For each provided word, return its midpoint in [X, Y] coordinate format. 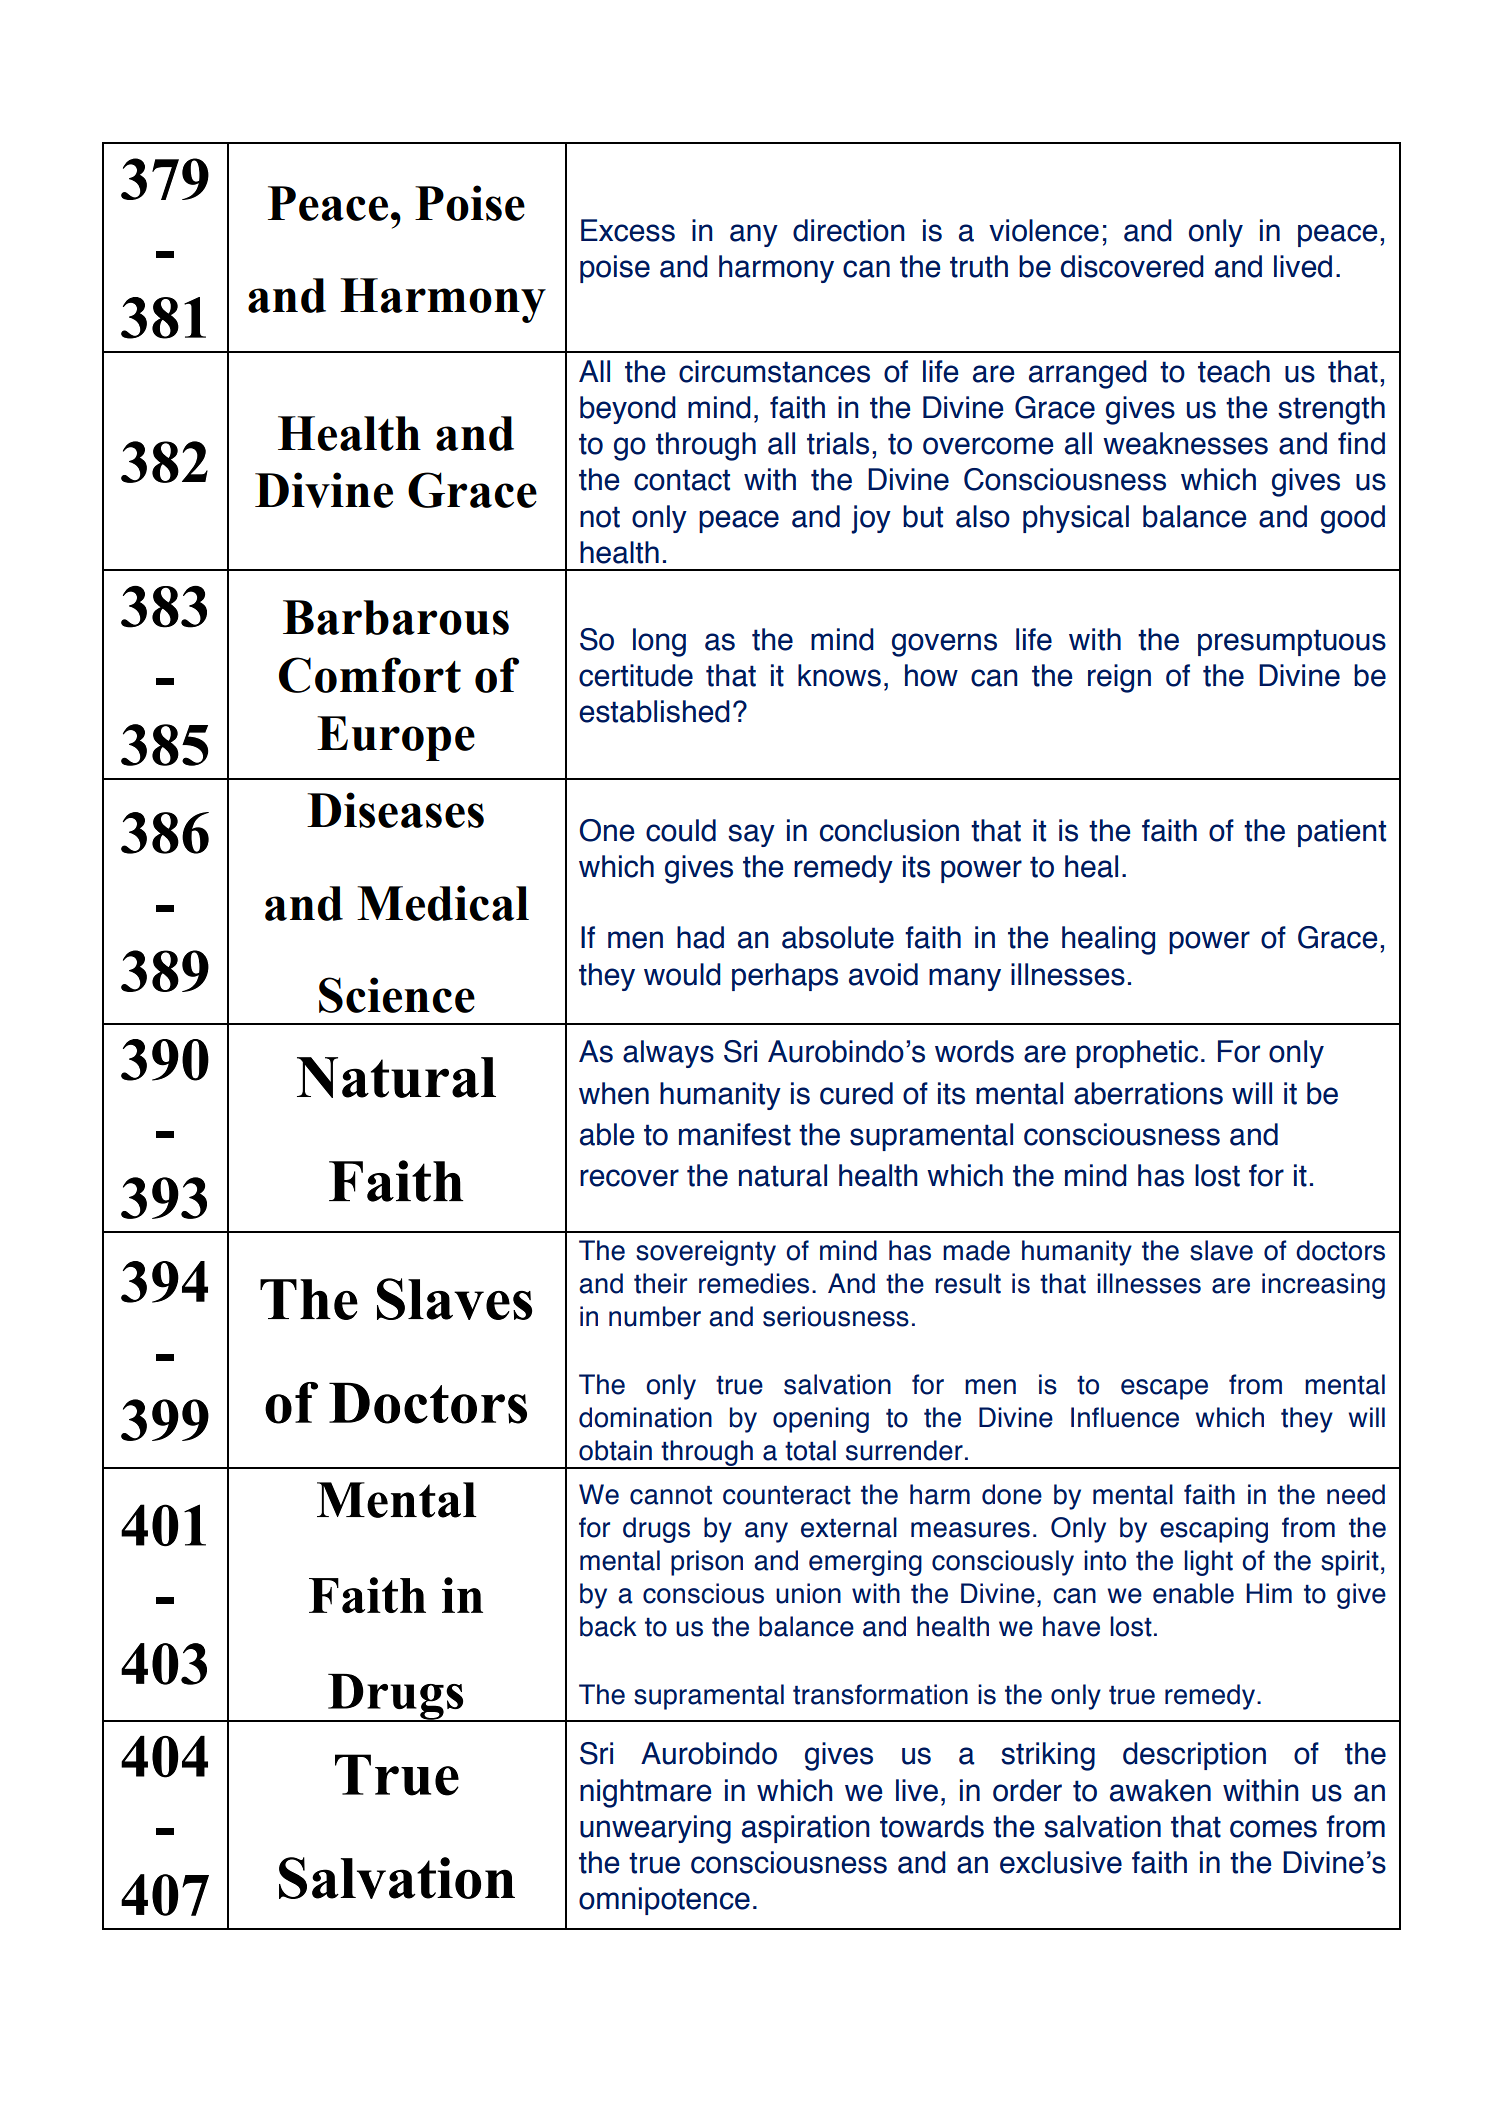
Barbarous [396, 617]
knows [839, 675]
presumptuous [1292, 642]
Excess [628, 230]
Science [397, 995]
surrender [904, 1450]
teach [1234, 371]
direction [849, 230]
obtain [615, 1450]
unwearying [655, 1829]
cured [856, 1093]
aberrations [1148, 1093]
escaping [1214, 1530]
